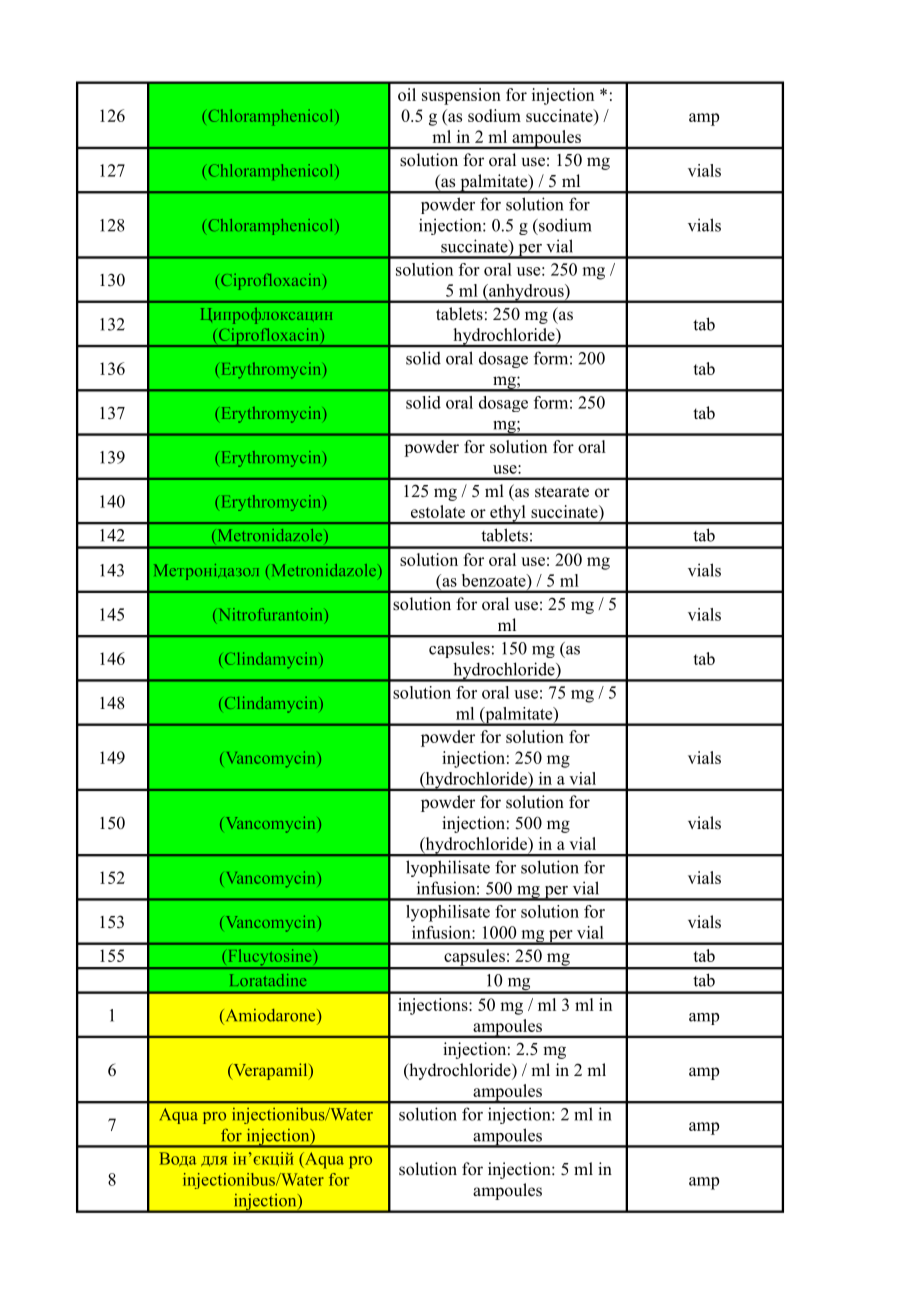 The height and width of the screenshot is (1308, 924). I want to click on suspension, so click(461, 96).
